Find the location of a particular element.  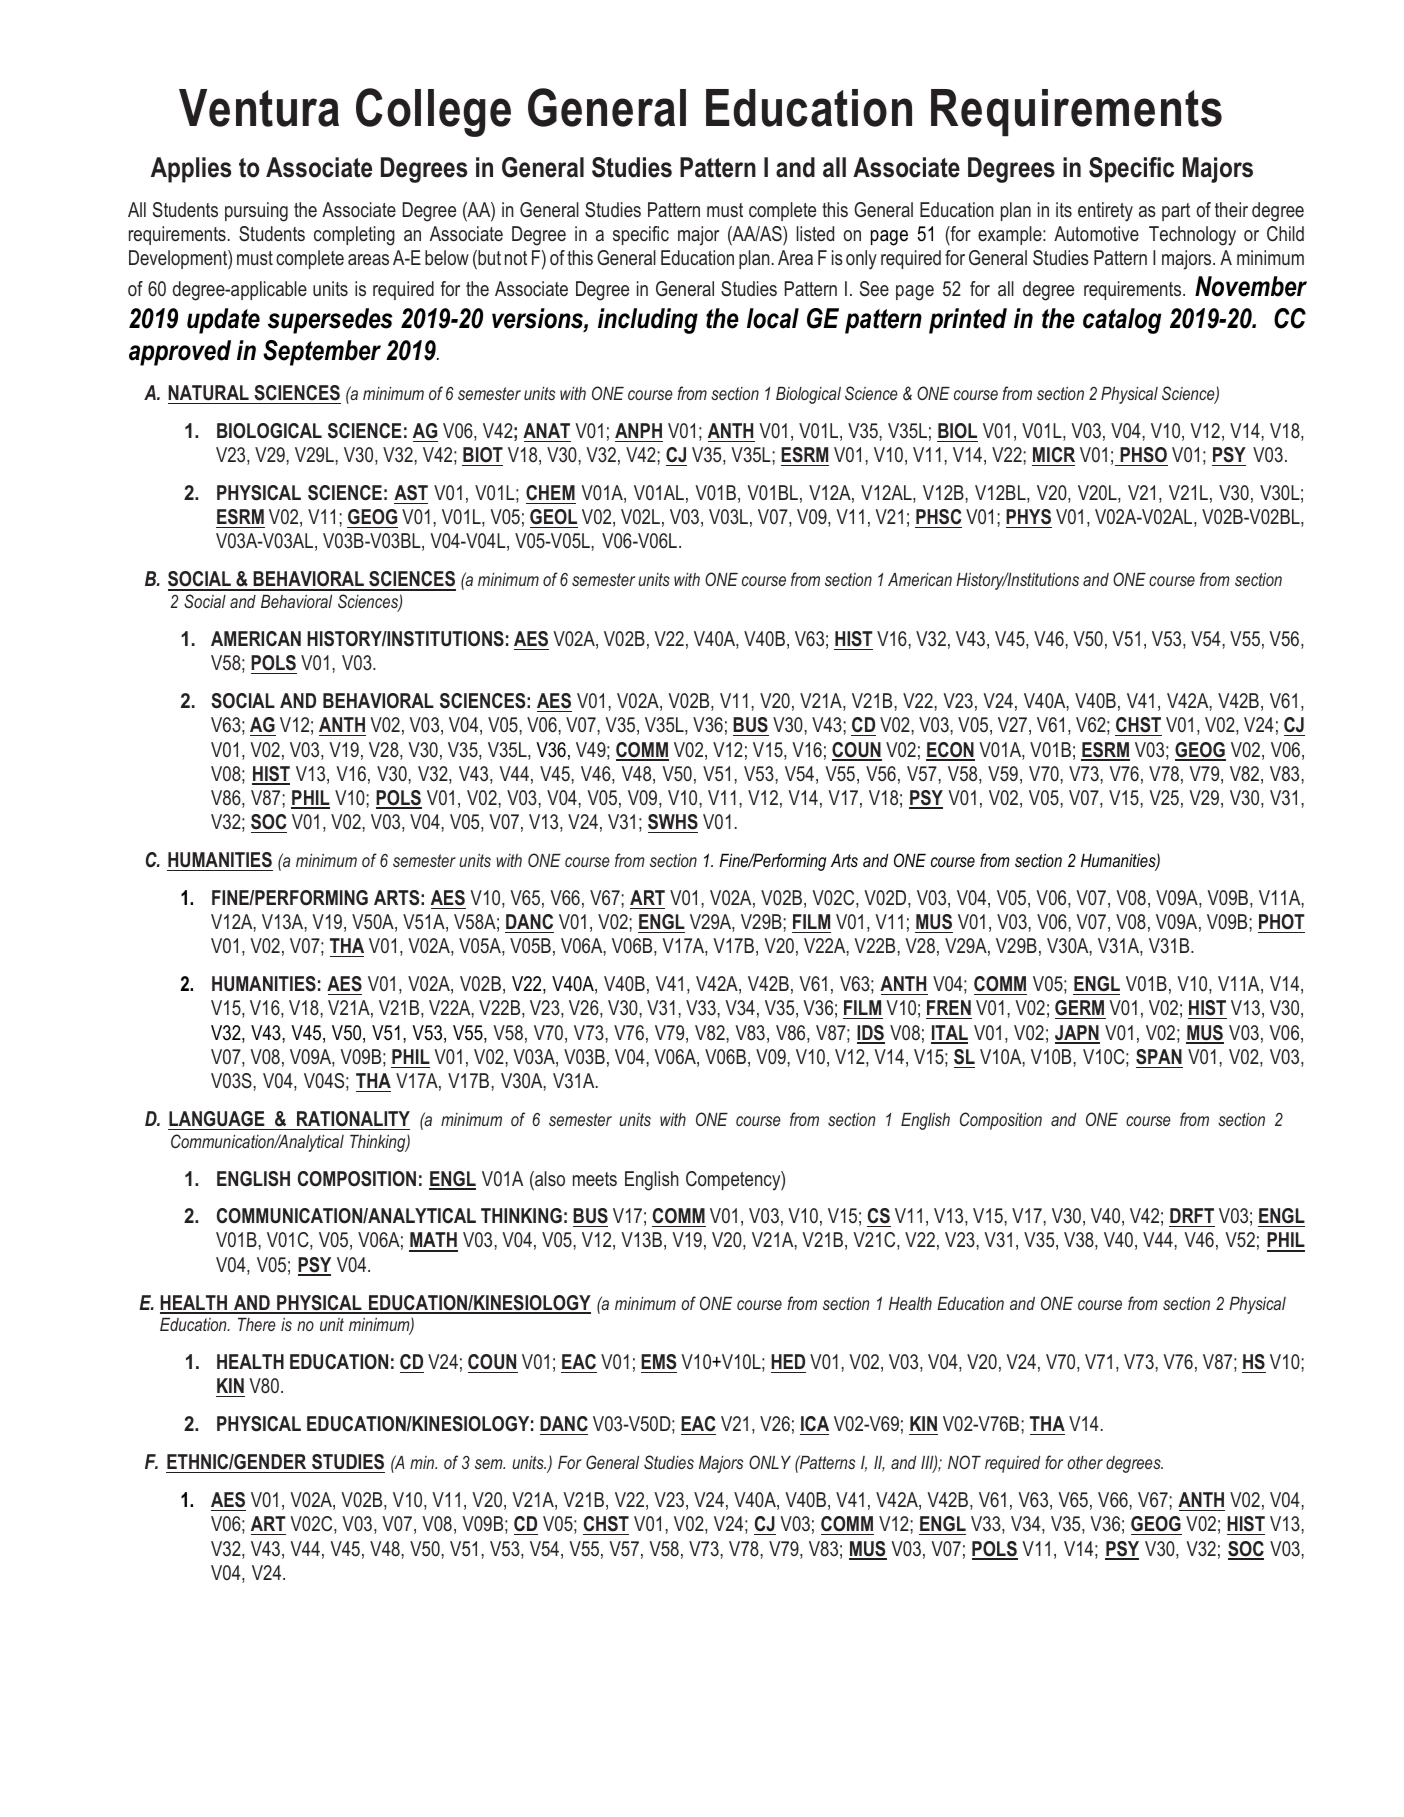

part is located at coordinates (1176, 212).
